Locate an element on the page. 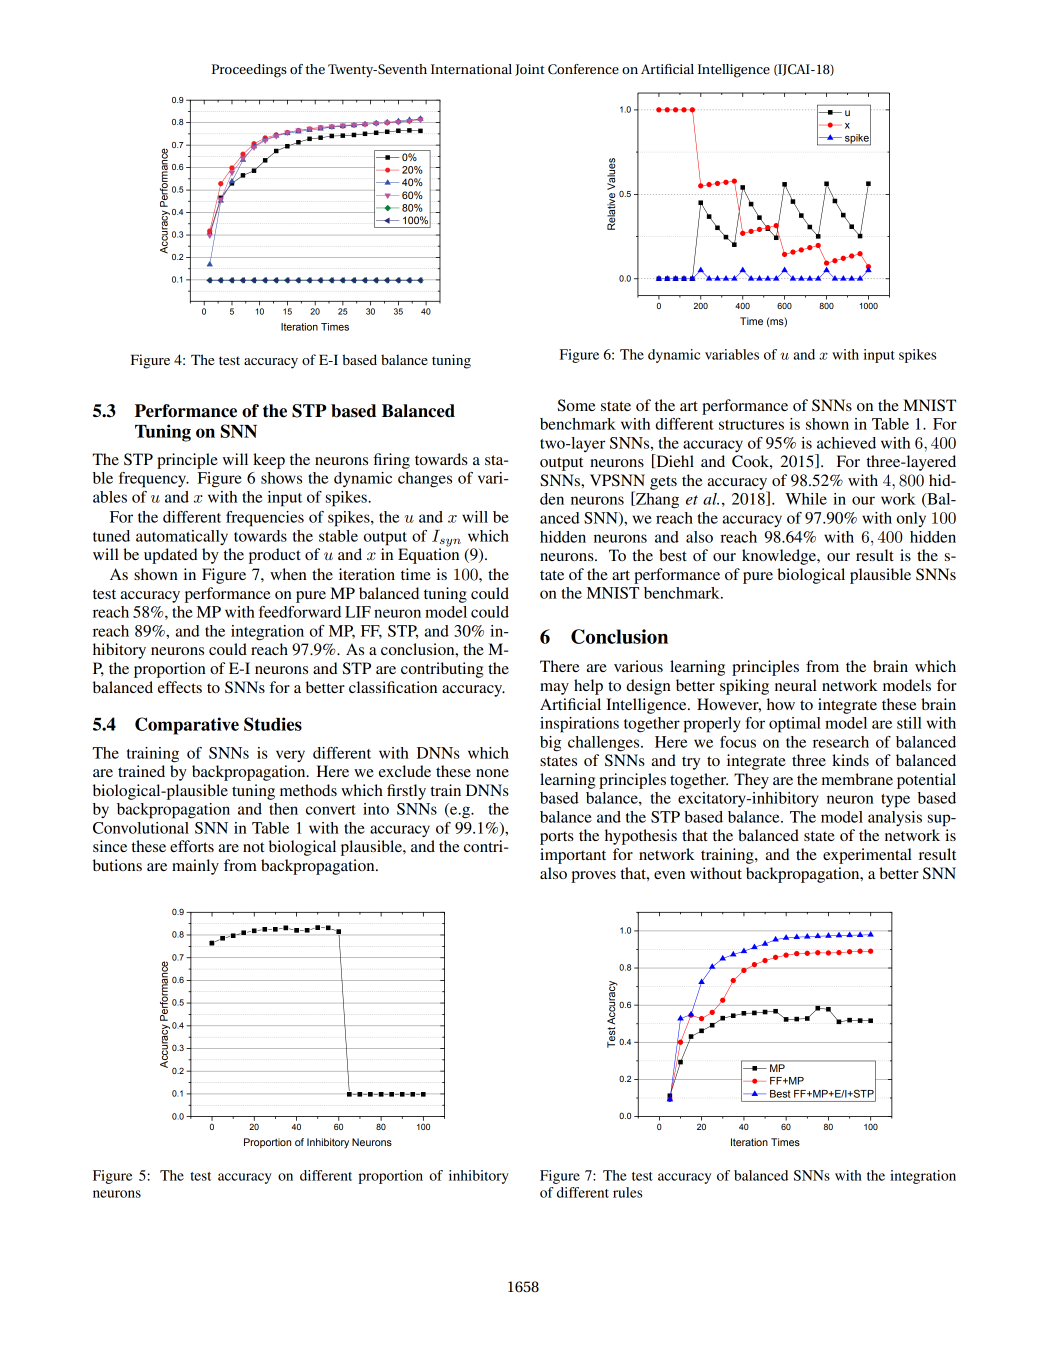 This image has height=1357, width=1049. experimental is located at coordinates (867, 856).
